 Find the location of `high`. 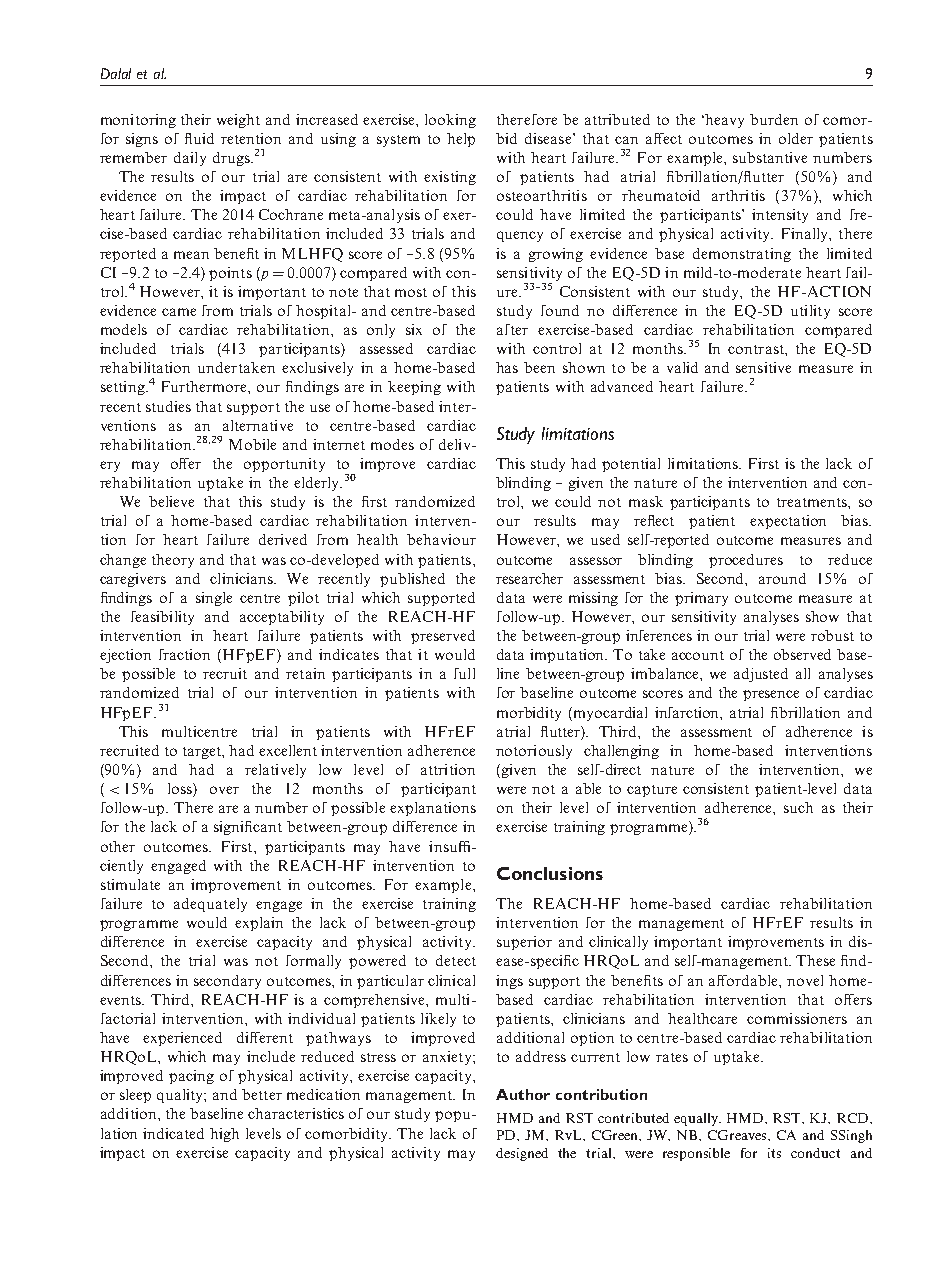

high is located at coordinates (224, 1135).
